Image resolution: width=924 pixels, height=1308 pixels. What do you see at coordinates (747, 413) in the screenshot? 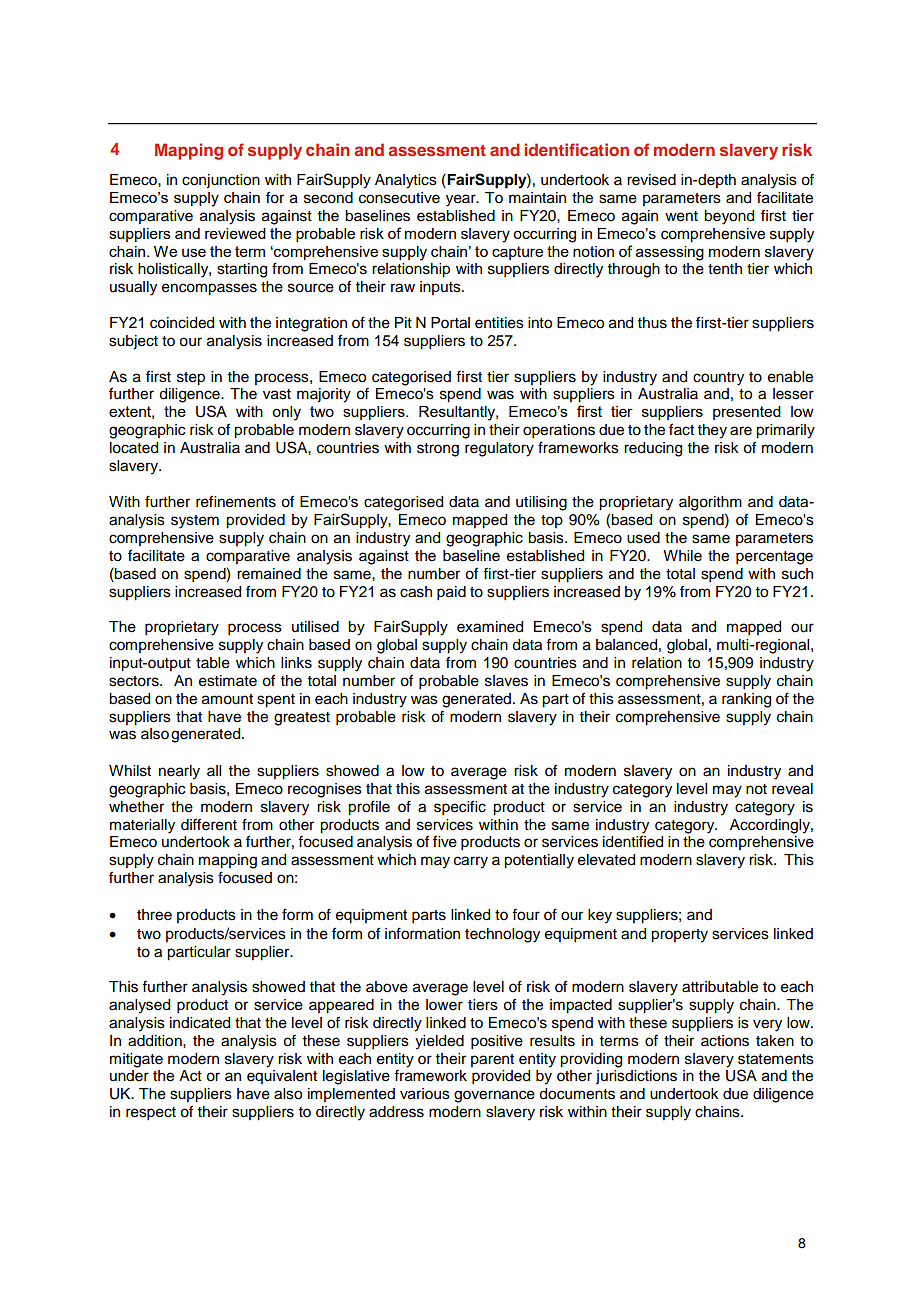
I see `presented` at bounding box center [747, 413].
